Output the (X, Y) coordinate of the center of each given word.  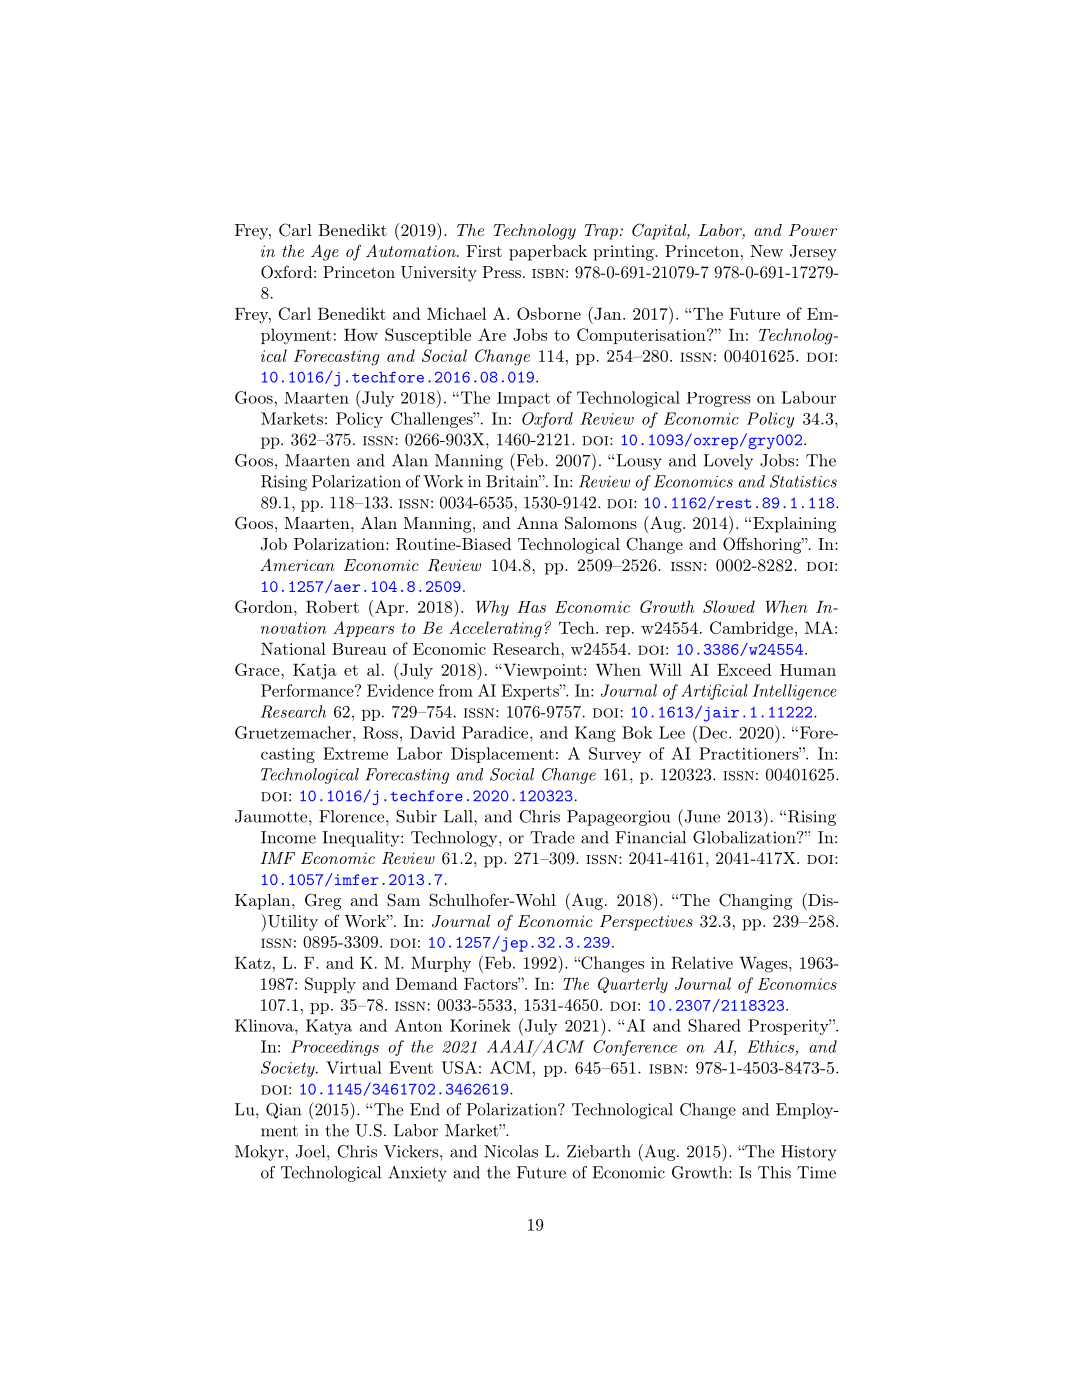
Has (531, 607)
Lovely (728, 462)
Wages (764, 965)
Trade (552, 837)
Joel (311, 1151)
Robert (332, 606)
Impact (523, 399)
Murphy (441, 964)
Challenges (433, 420)
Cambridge (751, 629)
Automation (412, 250)
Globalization (745, 837)
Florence (351, 816)
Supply (330, 985)
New (766, 251)
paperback (548, 253)
